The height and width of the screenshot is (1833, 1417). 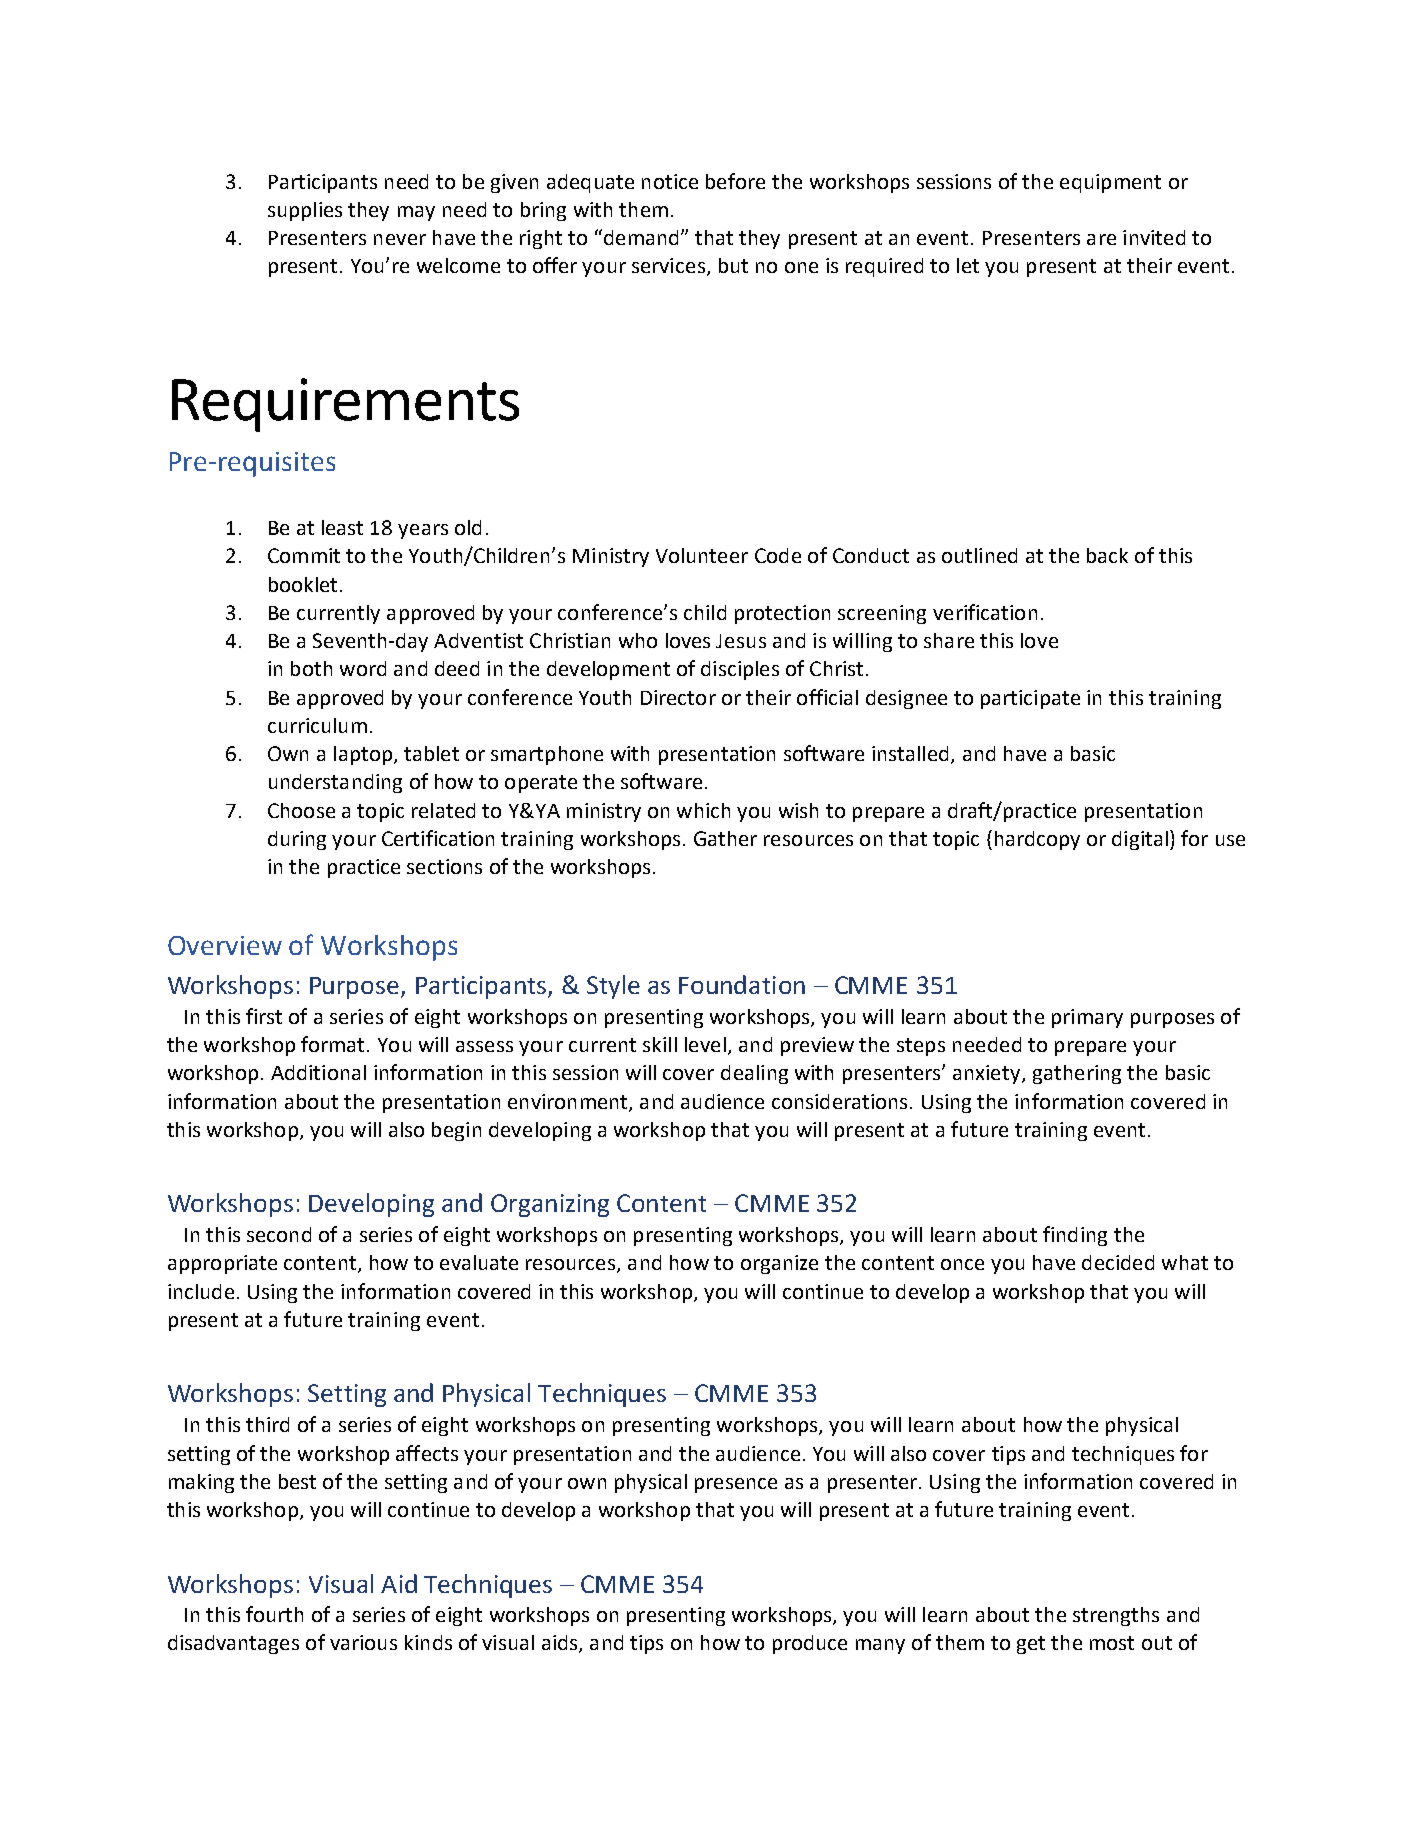 What do you see at coordinates (1140, 840) in the screenshot?
I see `digital` at bounding box center [1140, 840].
